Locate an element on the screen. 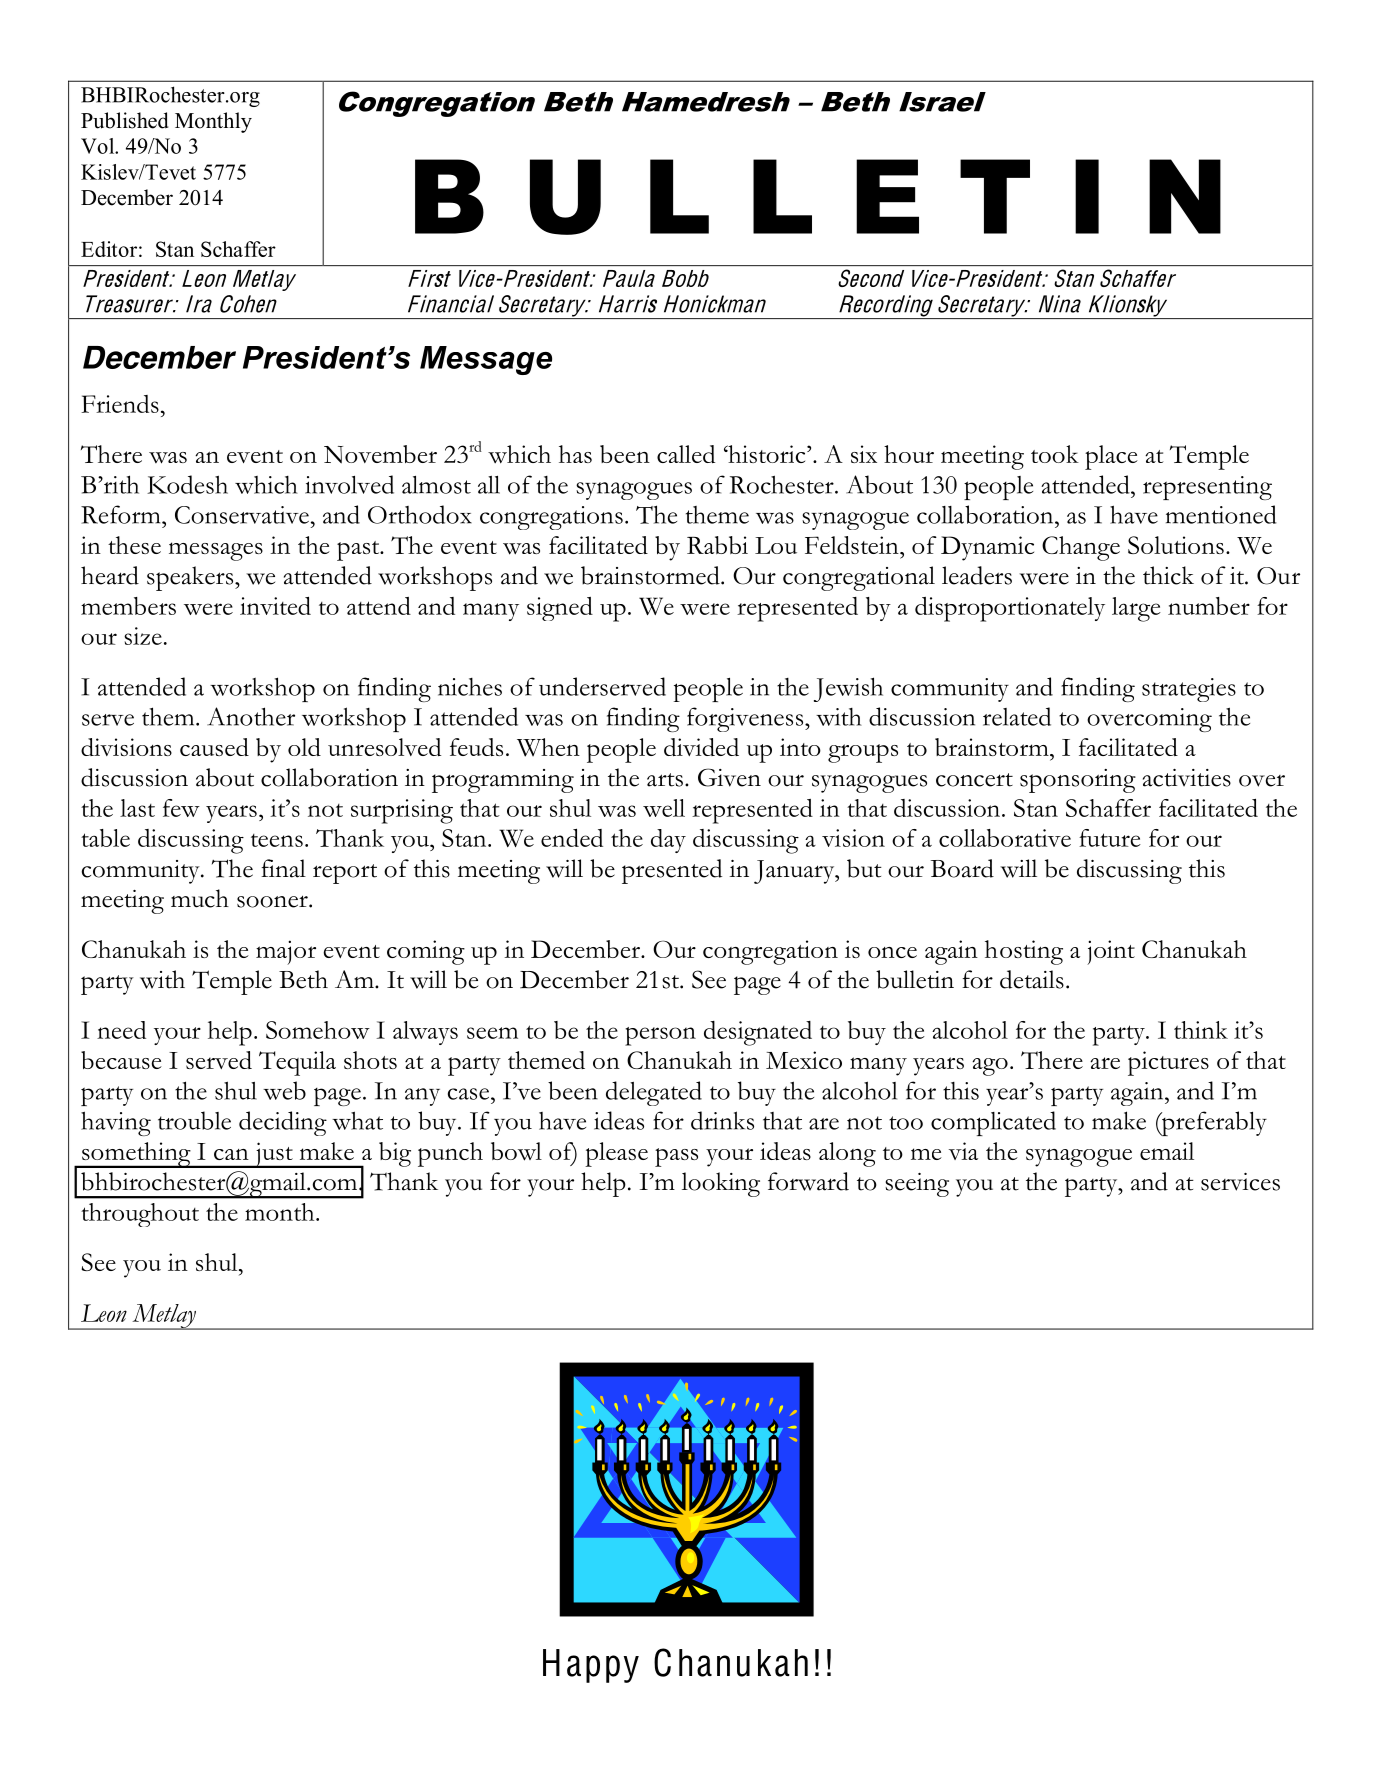 This screenshot has width=1373, height=1777. pass is located at coordinates (676, 1157).
